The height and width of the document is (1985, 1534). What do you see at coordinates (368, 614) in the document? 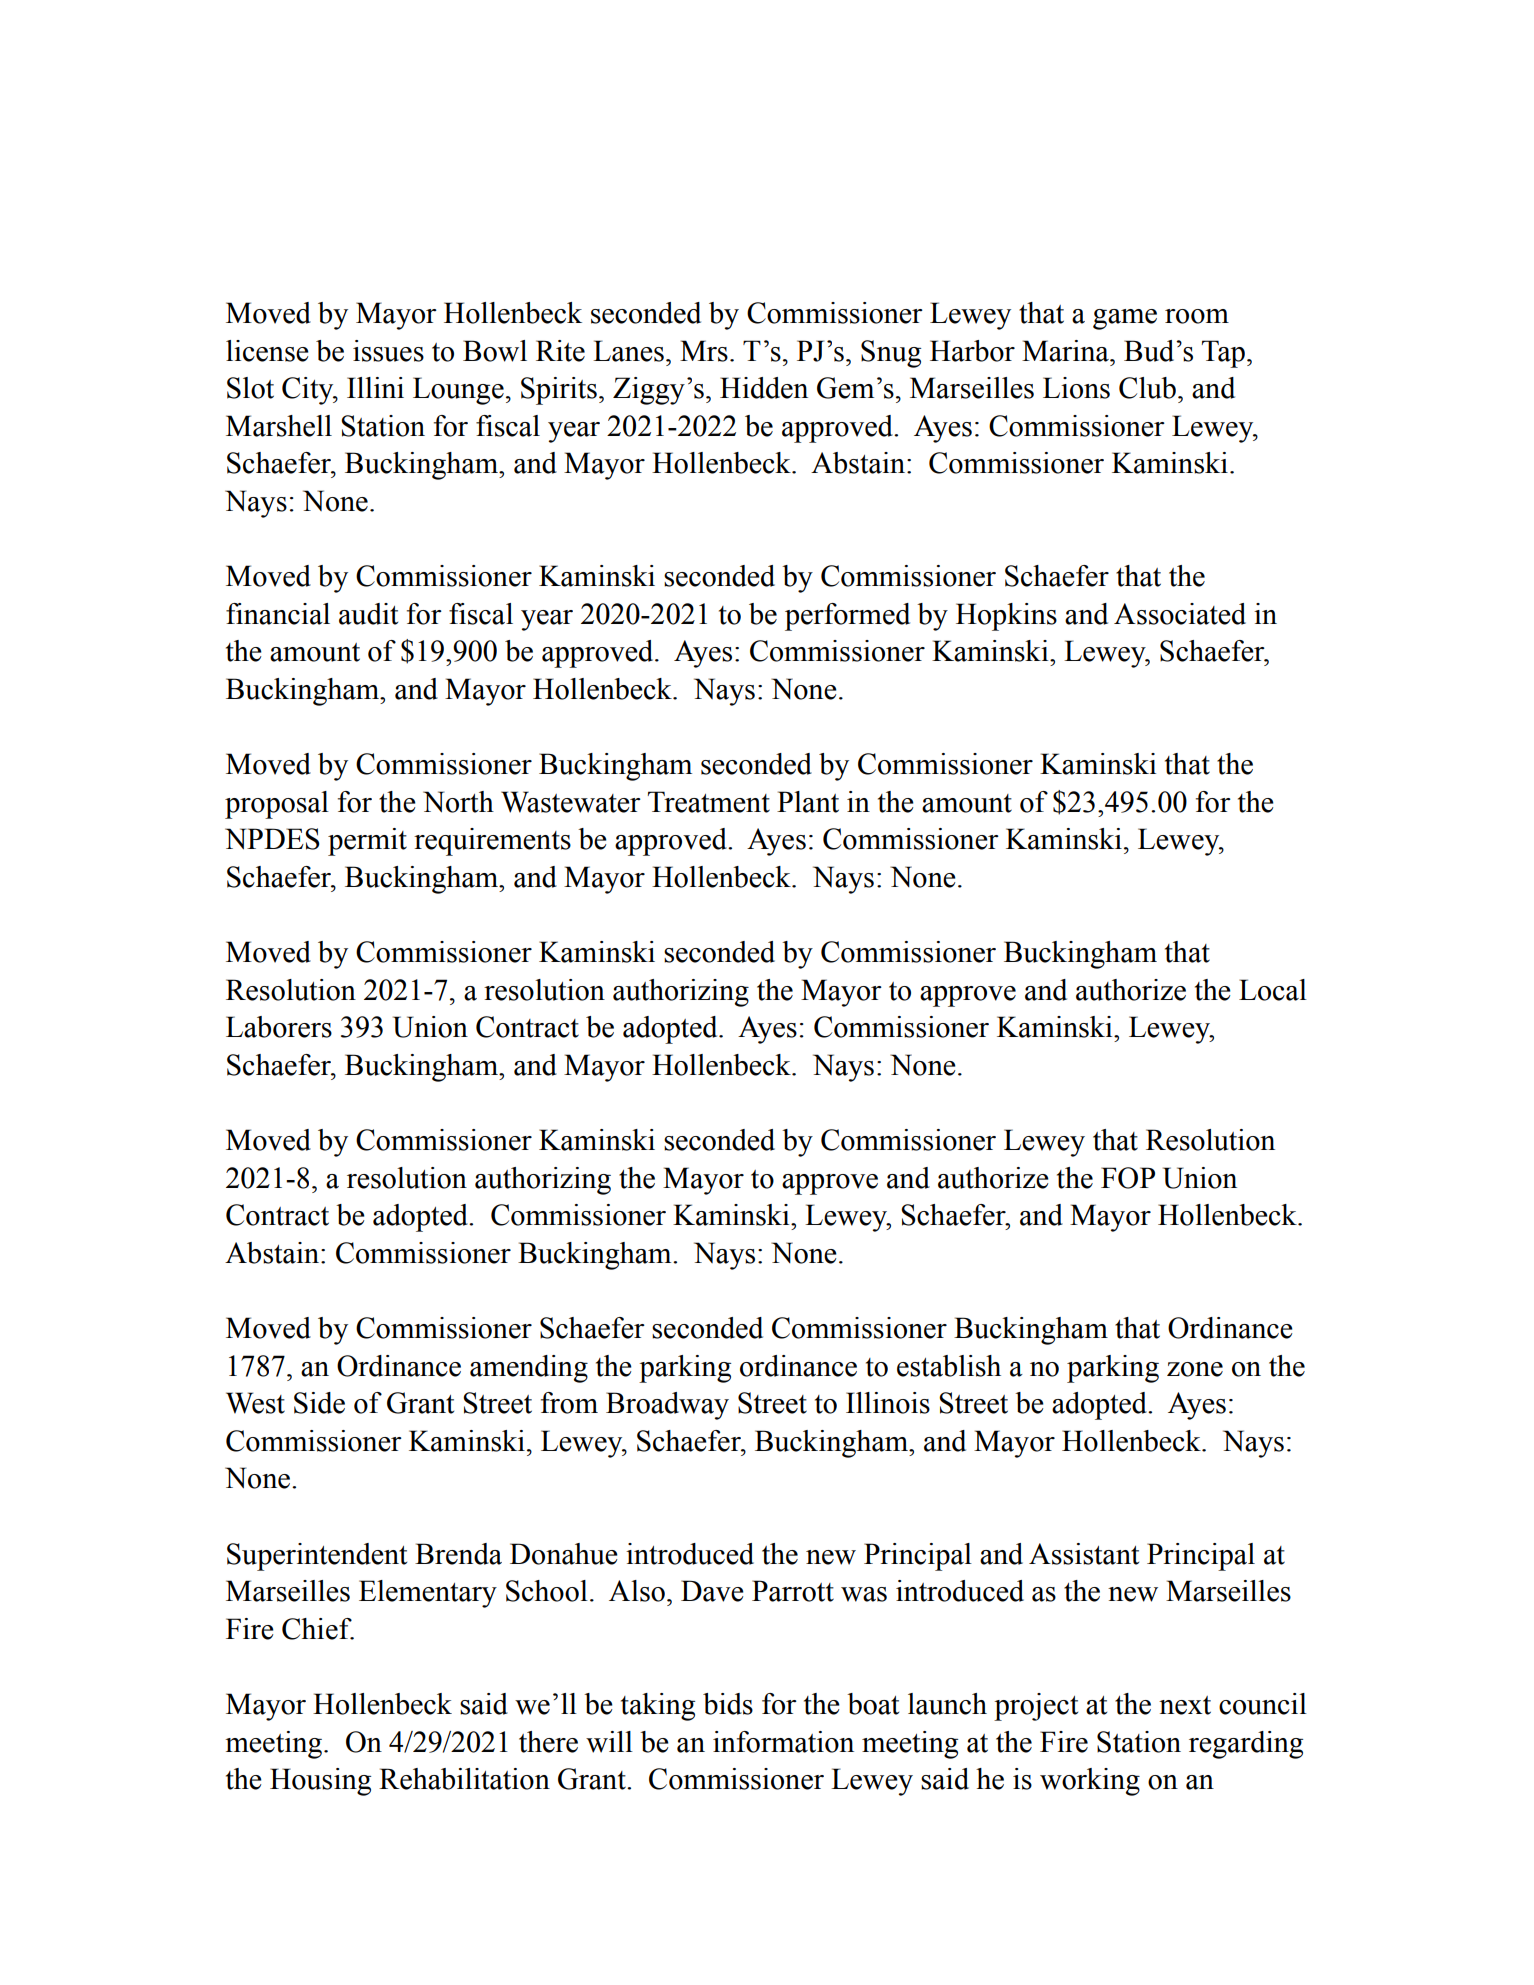
I see `audit` at bounding box center [368, 614].
